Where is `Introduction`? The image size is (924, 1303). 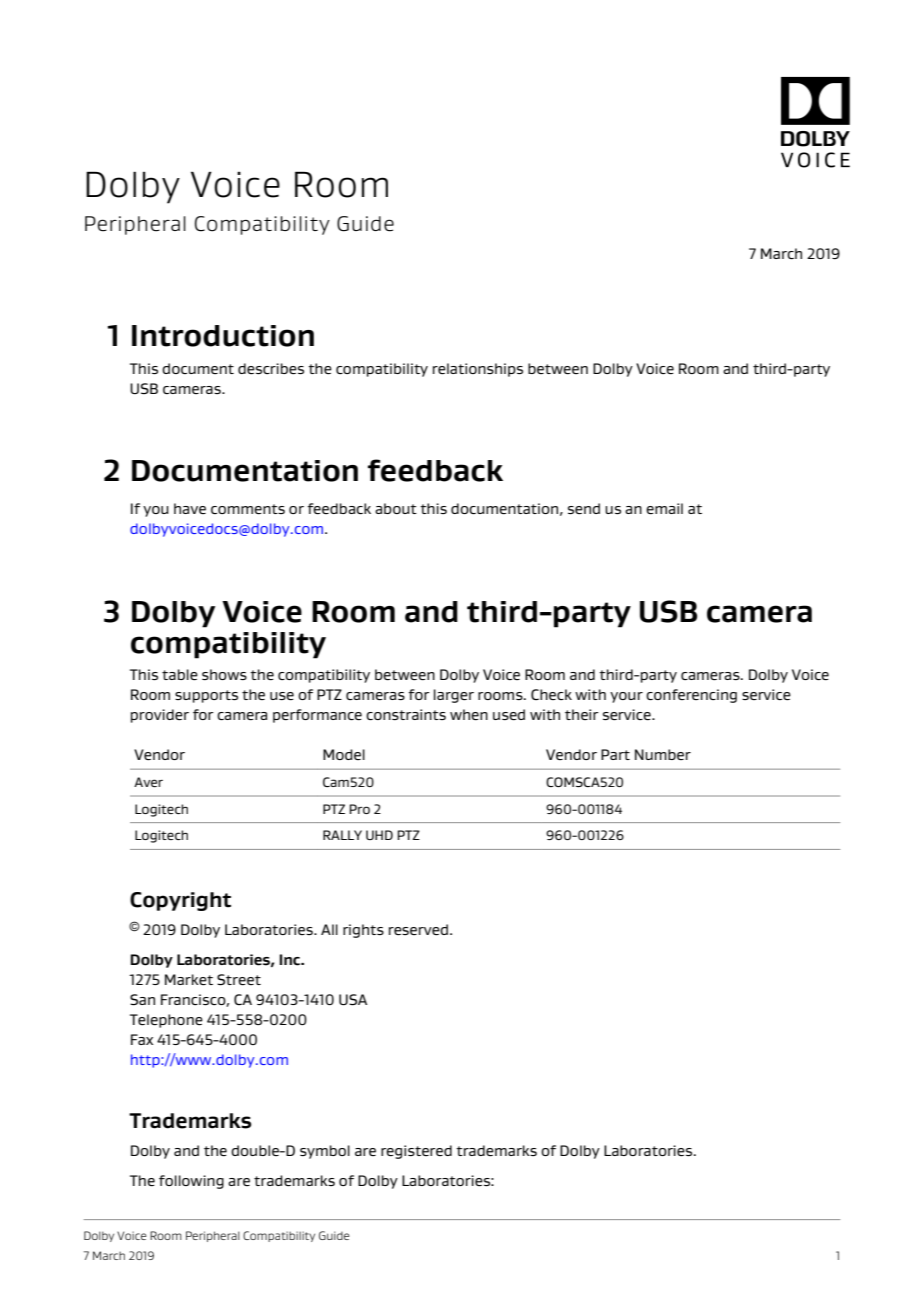 Introduction is located at coordinates (223, 336).
